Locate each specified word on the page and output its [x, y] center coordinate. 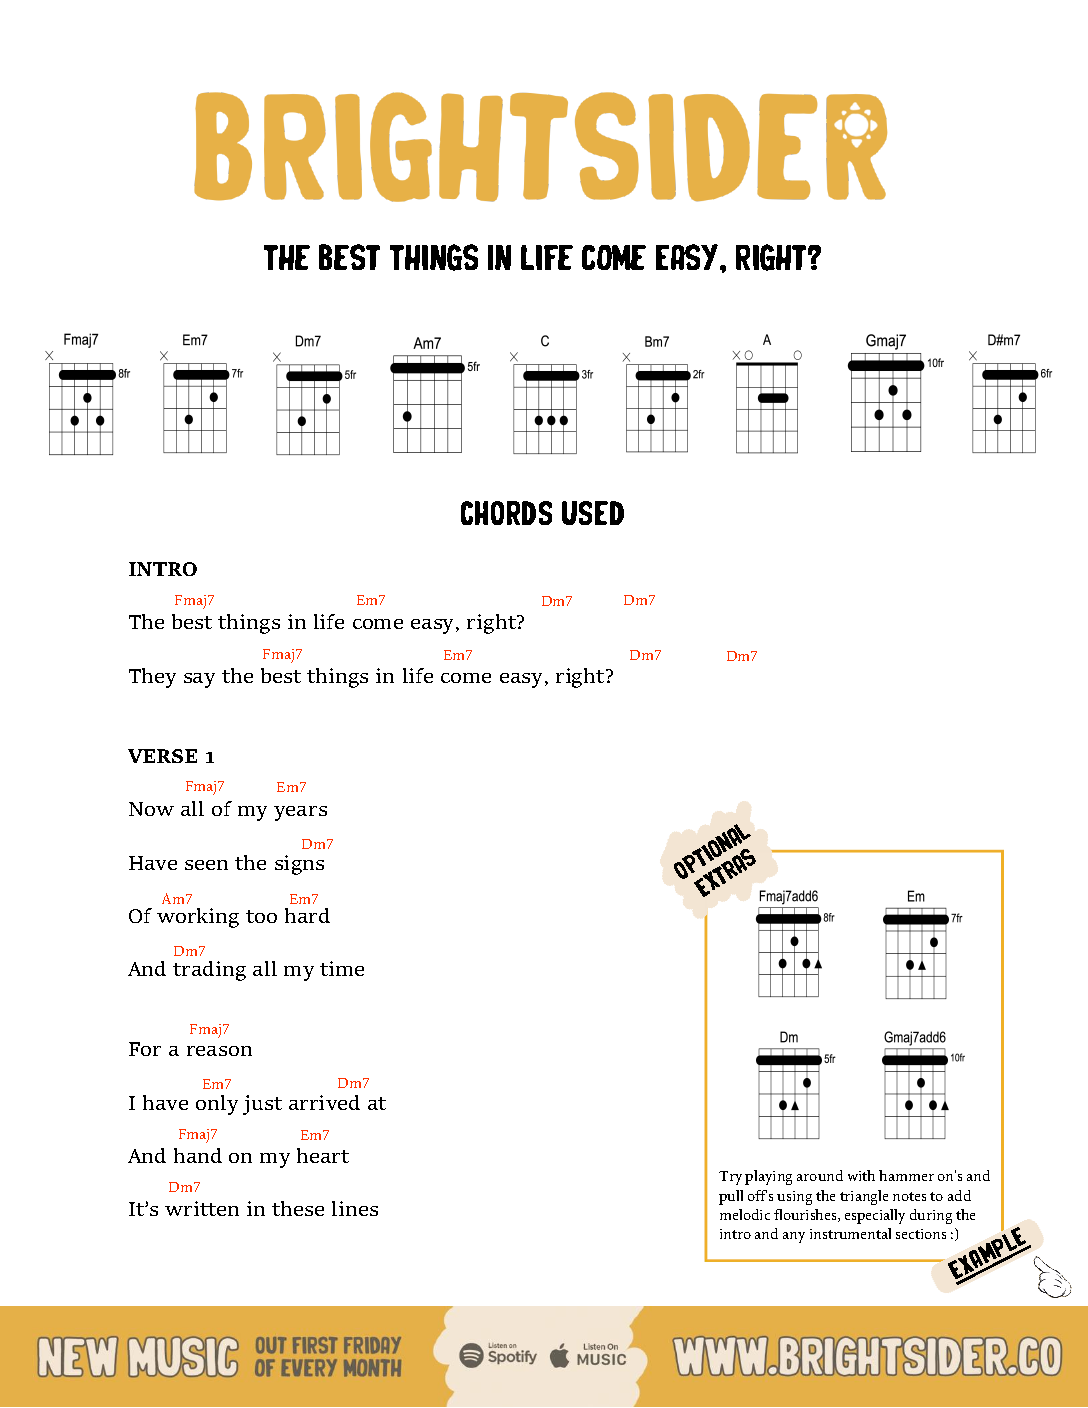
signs [299, 865]
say [199, 680]
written [202, 1208]
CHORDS [506, 513]
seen [206, 865]
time [342, 968]
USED [593, 513]
